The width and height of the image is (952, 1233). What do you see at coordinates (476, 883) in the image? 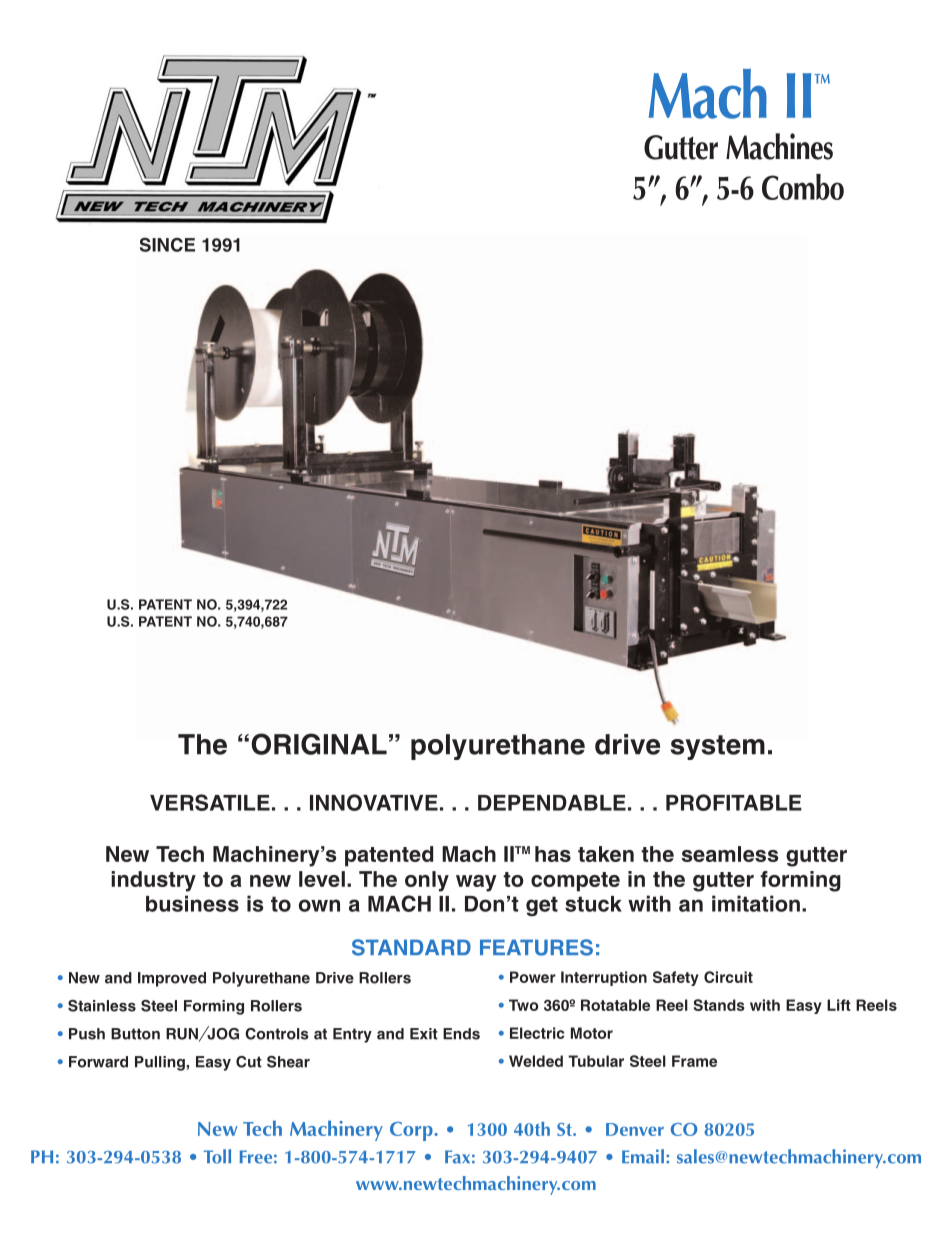
I see `way` at bounding box center [476, 883].
